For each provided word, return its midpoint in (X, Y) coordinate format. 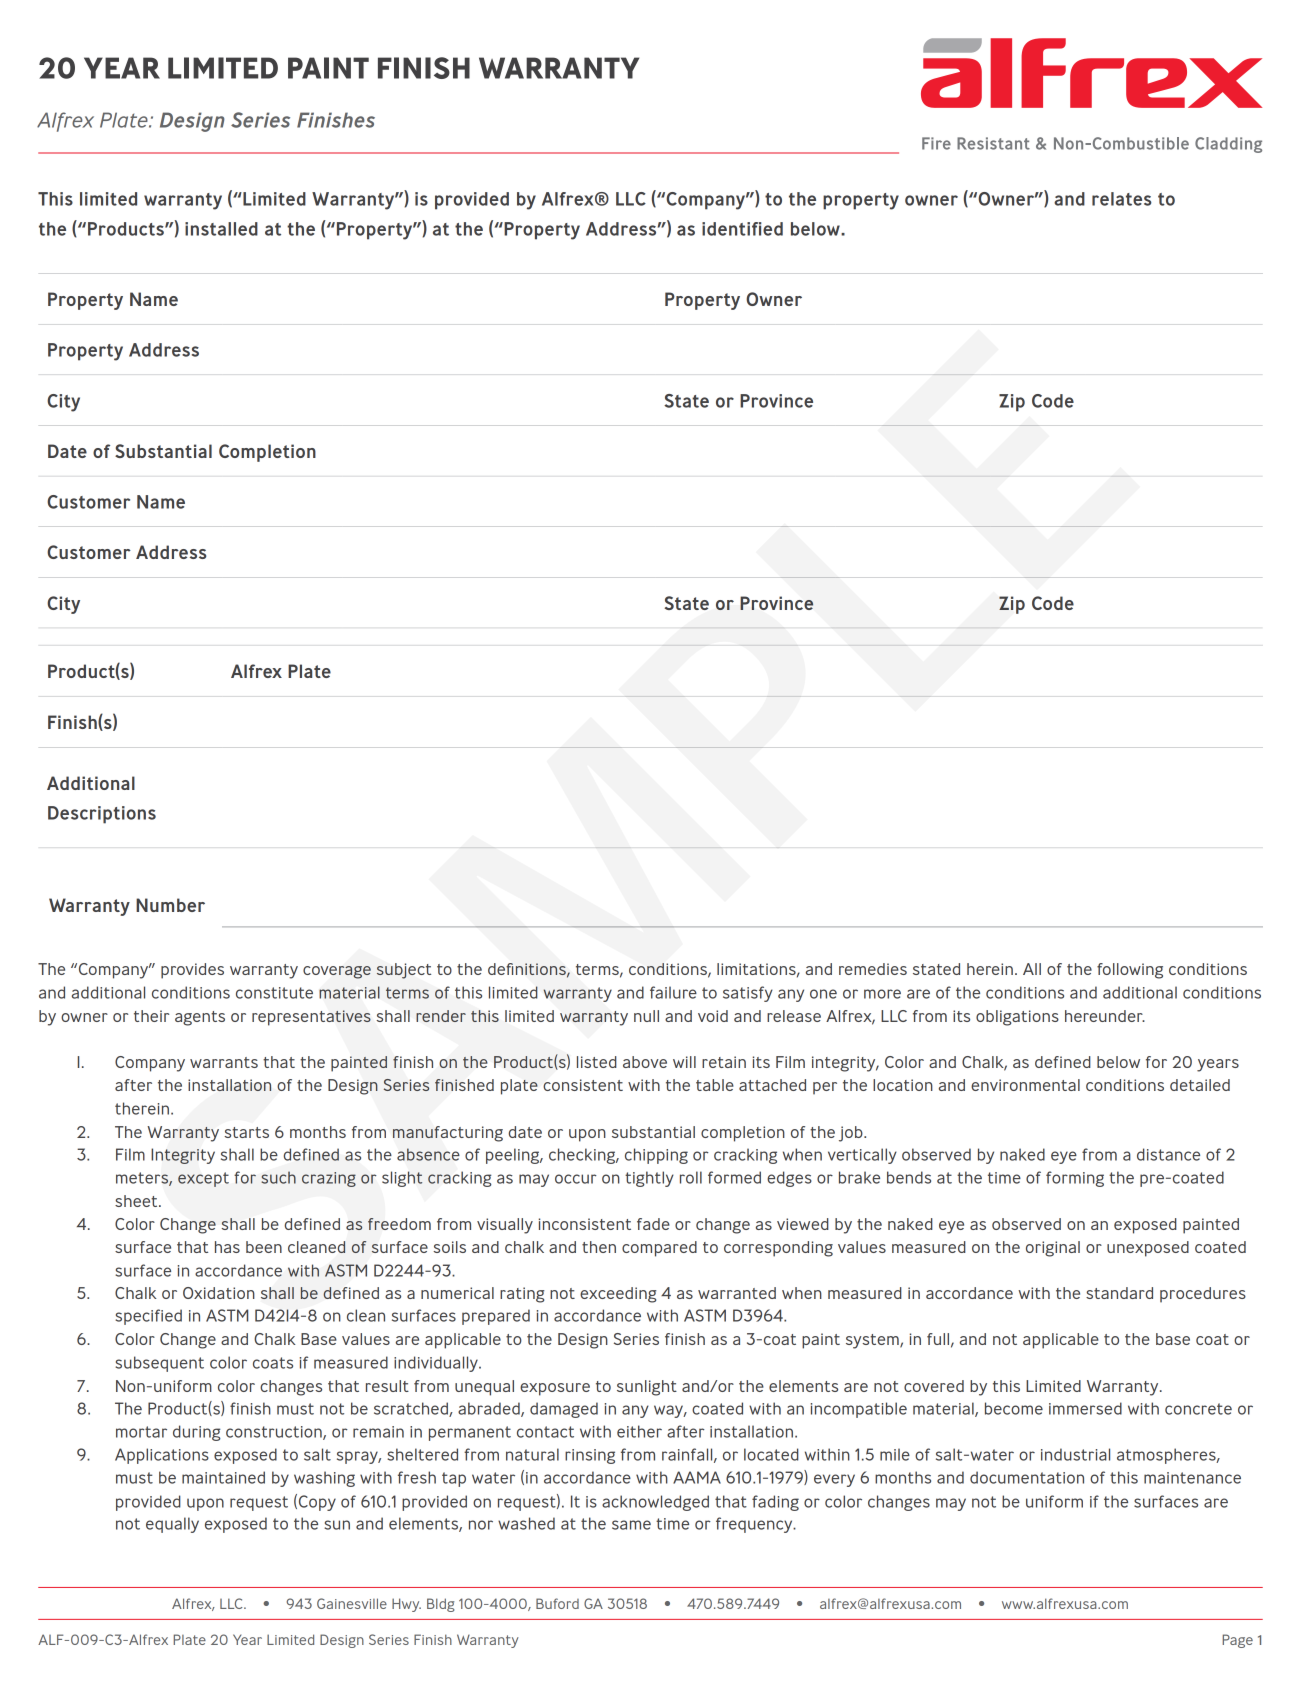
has (227, 1247)
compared (659, 1249)
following (1130, 971)
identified (742, 229)
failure (673, 992)
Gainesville (352, 1603)
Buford (557, 1603)
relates (1122, 199)
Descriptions (102, 815)
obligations (1017, 1018)
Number (170, 905)
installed (221, 229)
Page (1237, 1641)
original (1053, 1249)
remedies (873, 969)
